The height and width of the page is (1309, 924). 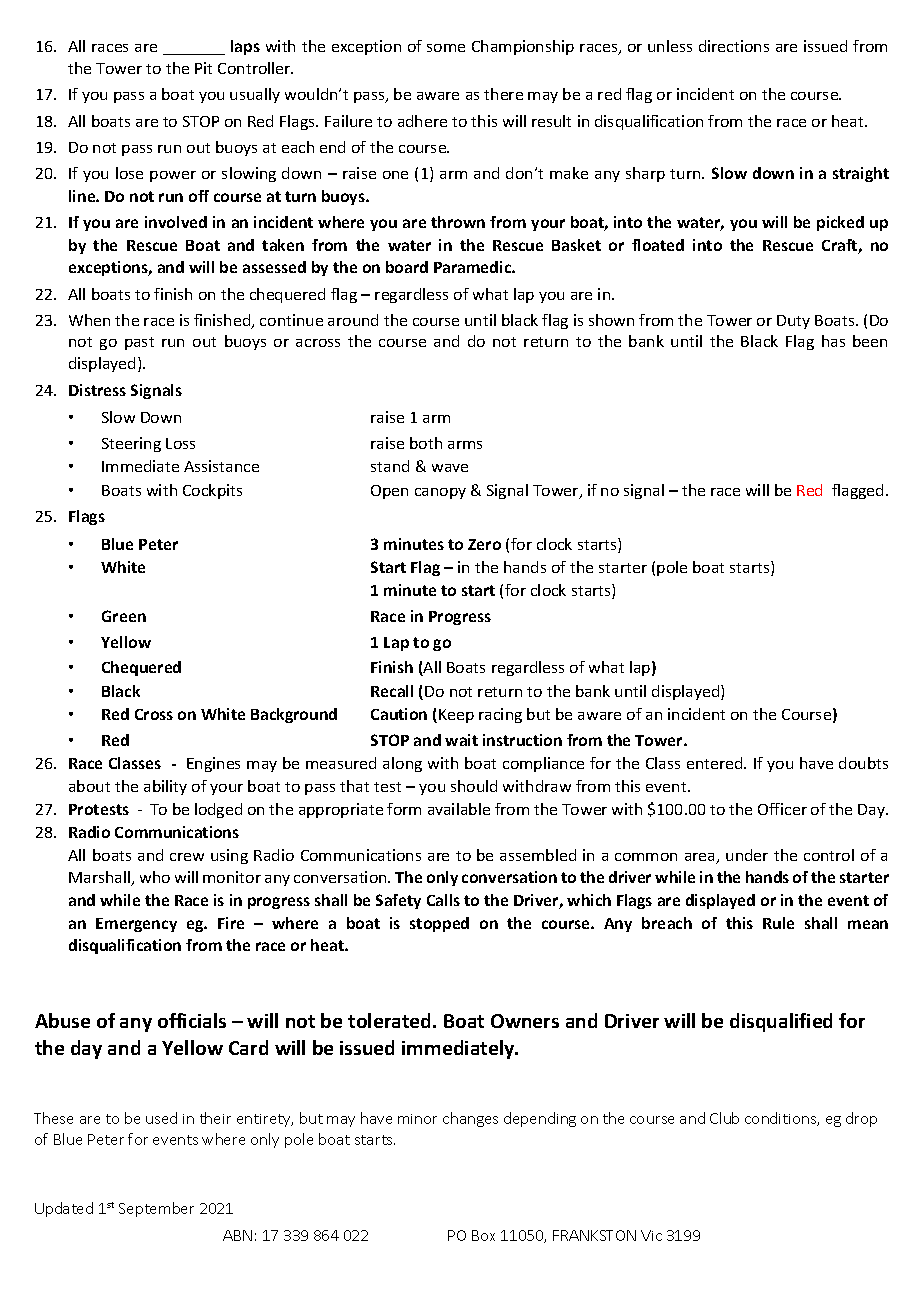 I want to click on Officer, so click(x=782, y=809).
